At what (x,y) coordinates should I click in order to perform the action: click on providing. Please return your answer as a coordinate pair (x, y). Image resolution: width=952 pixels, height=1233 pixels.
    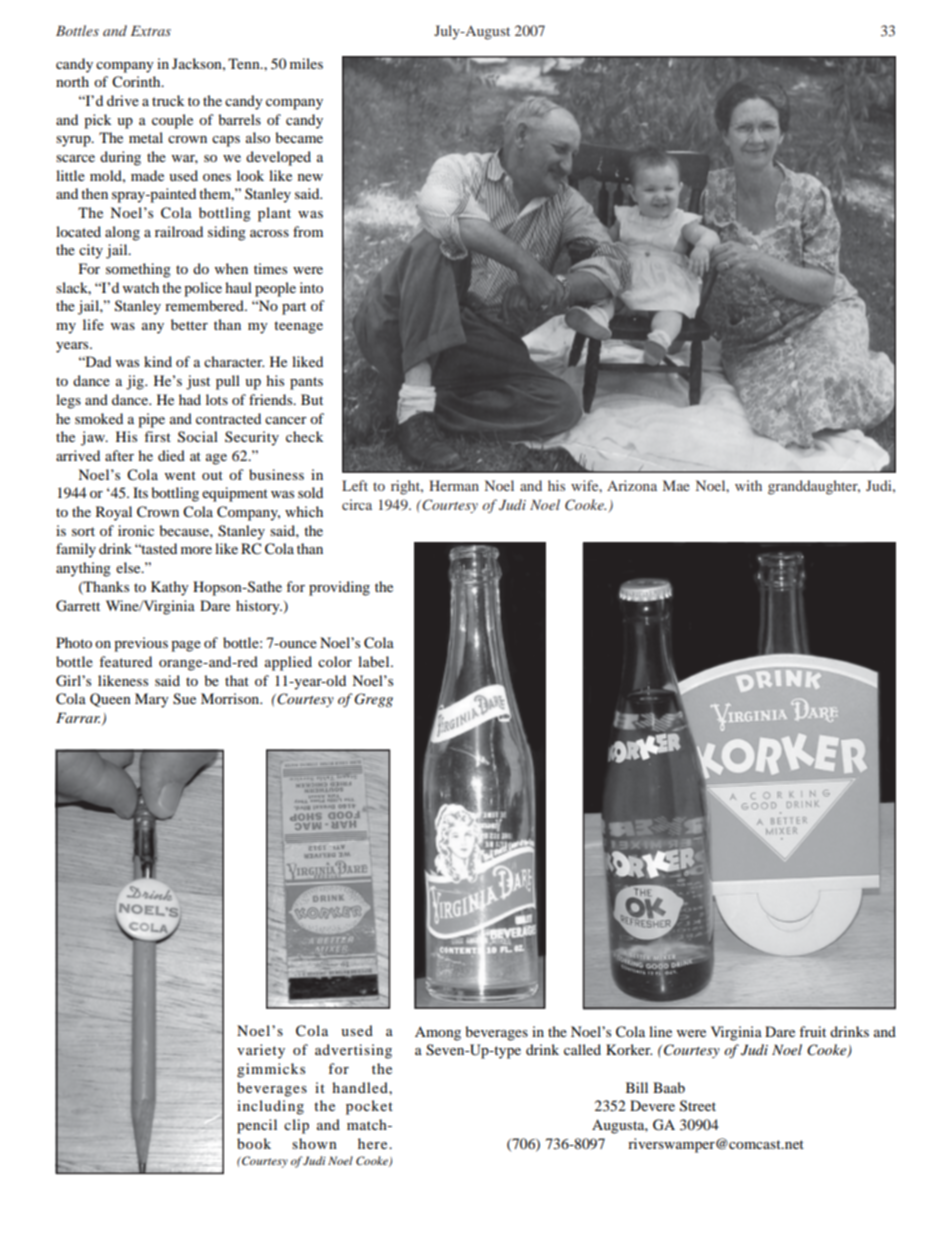
    Looking at the image, I should click on (339, 588).
